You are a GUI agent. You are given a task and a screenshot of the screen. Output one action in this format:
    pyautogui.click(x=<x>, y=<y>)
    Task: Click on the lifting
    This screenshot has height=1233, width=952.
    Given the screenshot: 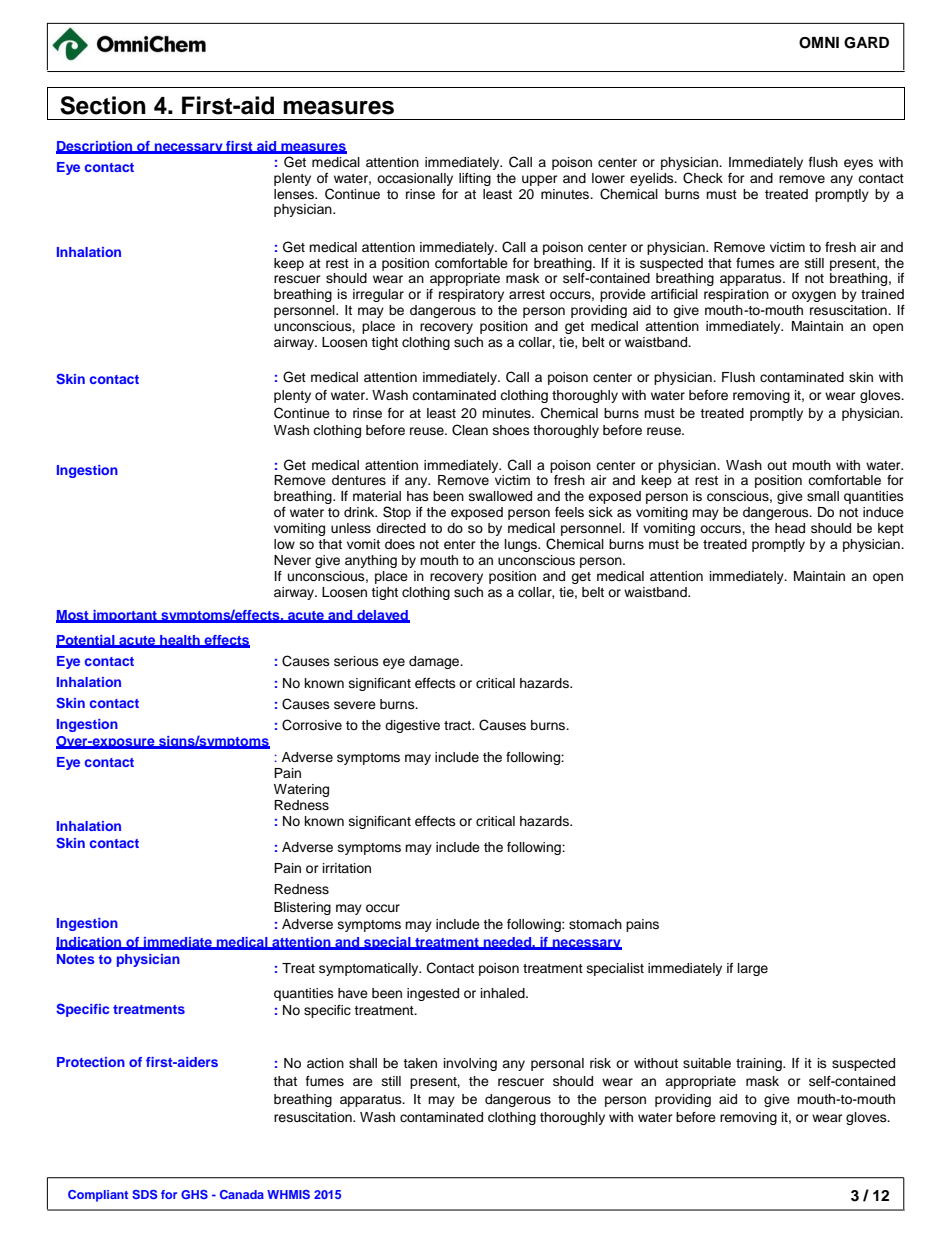 What is the action you would take?
    pyautogui.click(x=475, y=179)
